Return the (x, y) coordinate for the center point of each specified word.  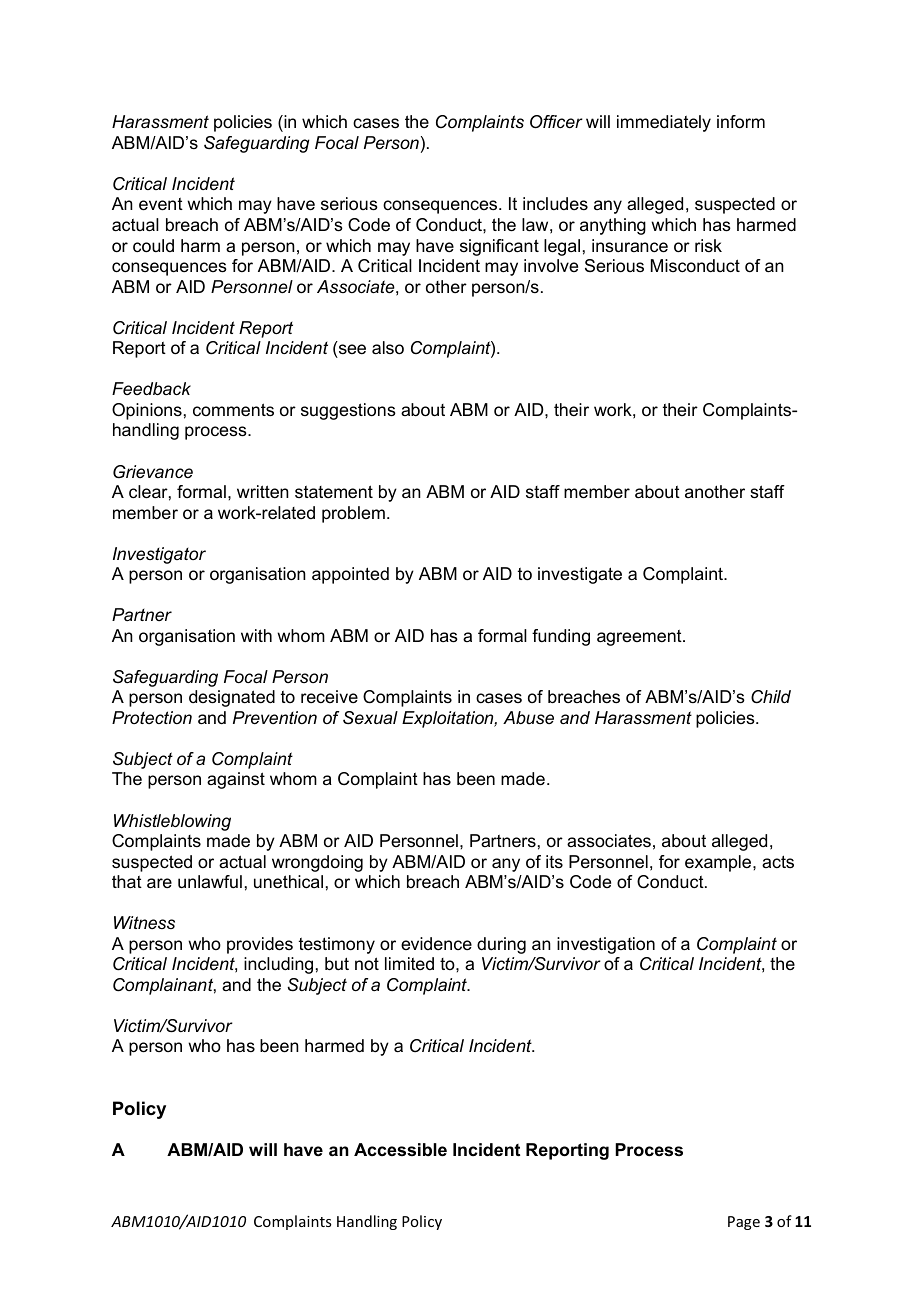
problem (353, 514)
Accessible (400, 1150)
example (719, 863)
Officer (556, 122)
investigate (580, 575)
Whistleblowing (172, 822)
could (153, 246)
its (554, 861)
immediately (664, 123)
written (263, 491)
